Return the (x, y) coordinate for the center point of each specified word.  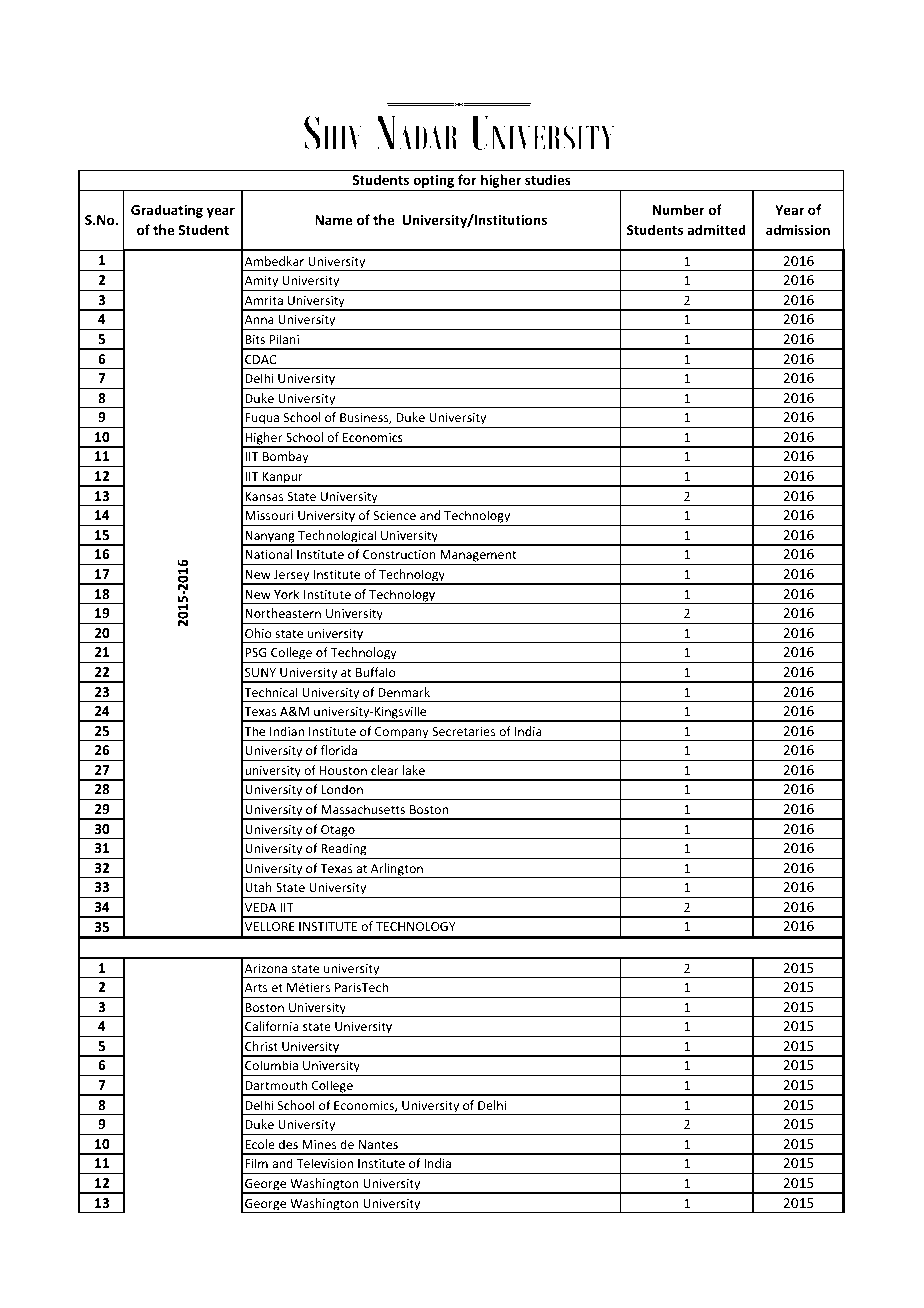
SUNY (260, 672)
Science (395, 515)
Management (478, 557)
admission (798, 229)
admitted (717, 229)
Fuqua (262, 420)
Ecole (260, 1144)
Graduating (167, 211)
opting (434, 183)
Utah (258, 887)
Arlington (397, 870)
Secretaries (463, 731)
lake (414, 770)
